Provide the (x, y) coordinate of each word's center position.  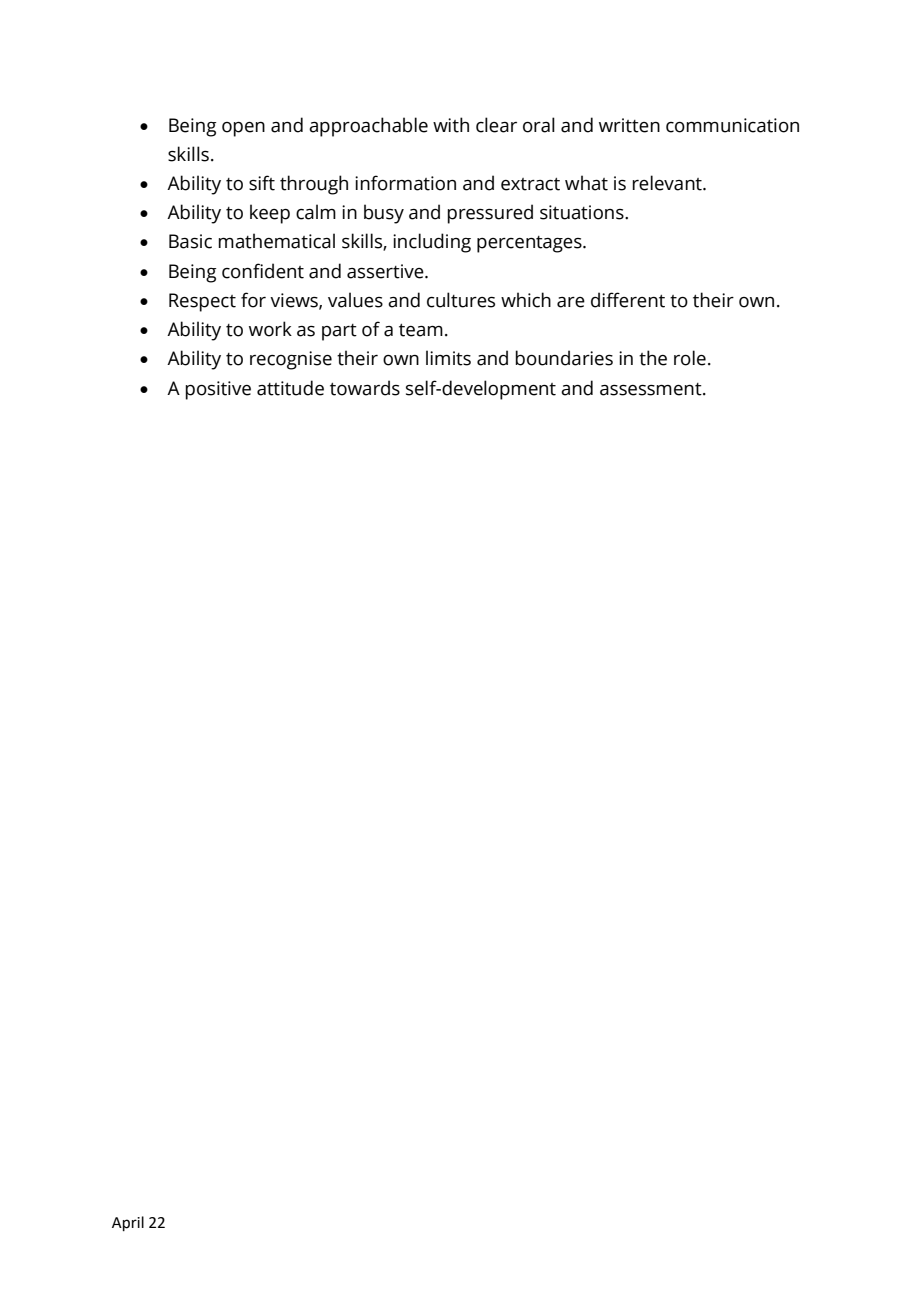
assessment (652, 389)
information (405, 183)
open (243, 129)
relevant (668, 183)
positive (218, 390)
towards (365, 388)
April (128, 1223)
